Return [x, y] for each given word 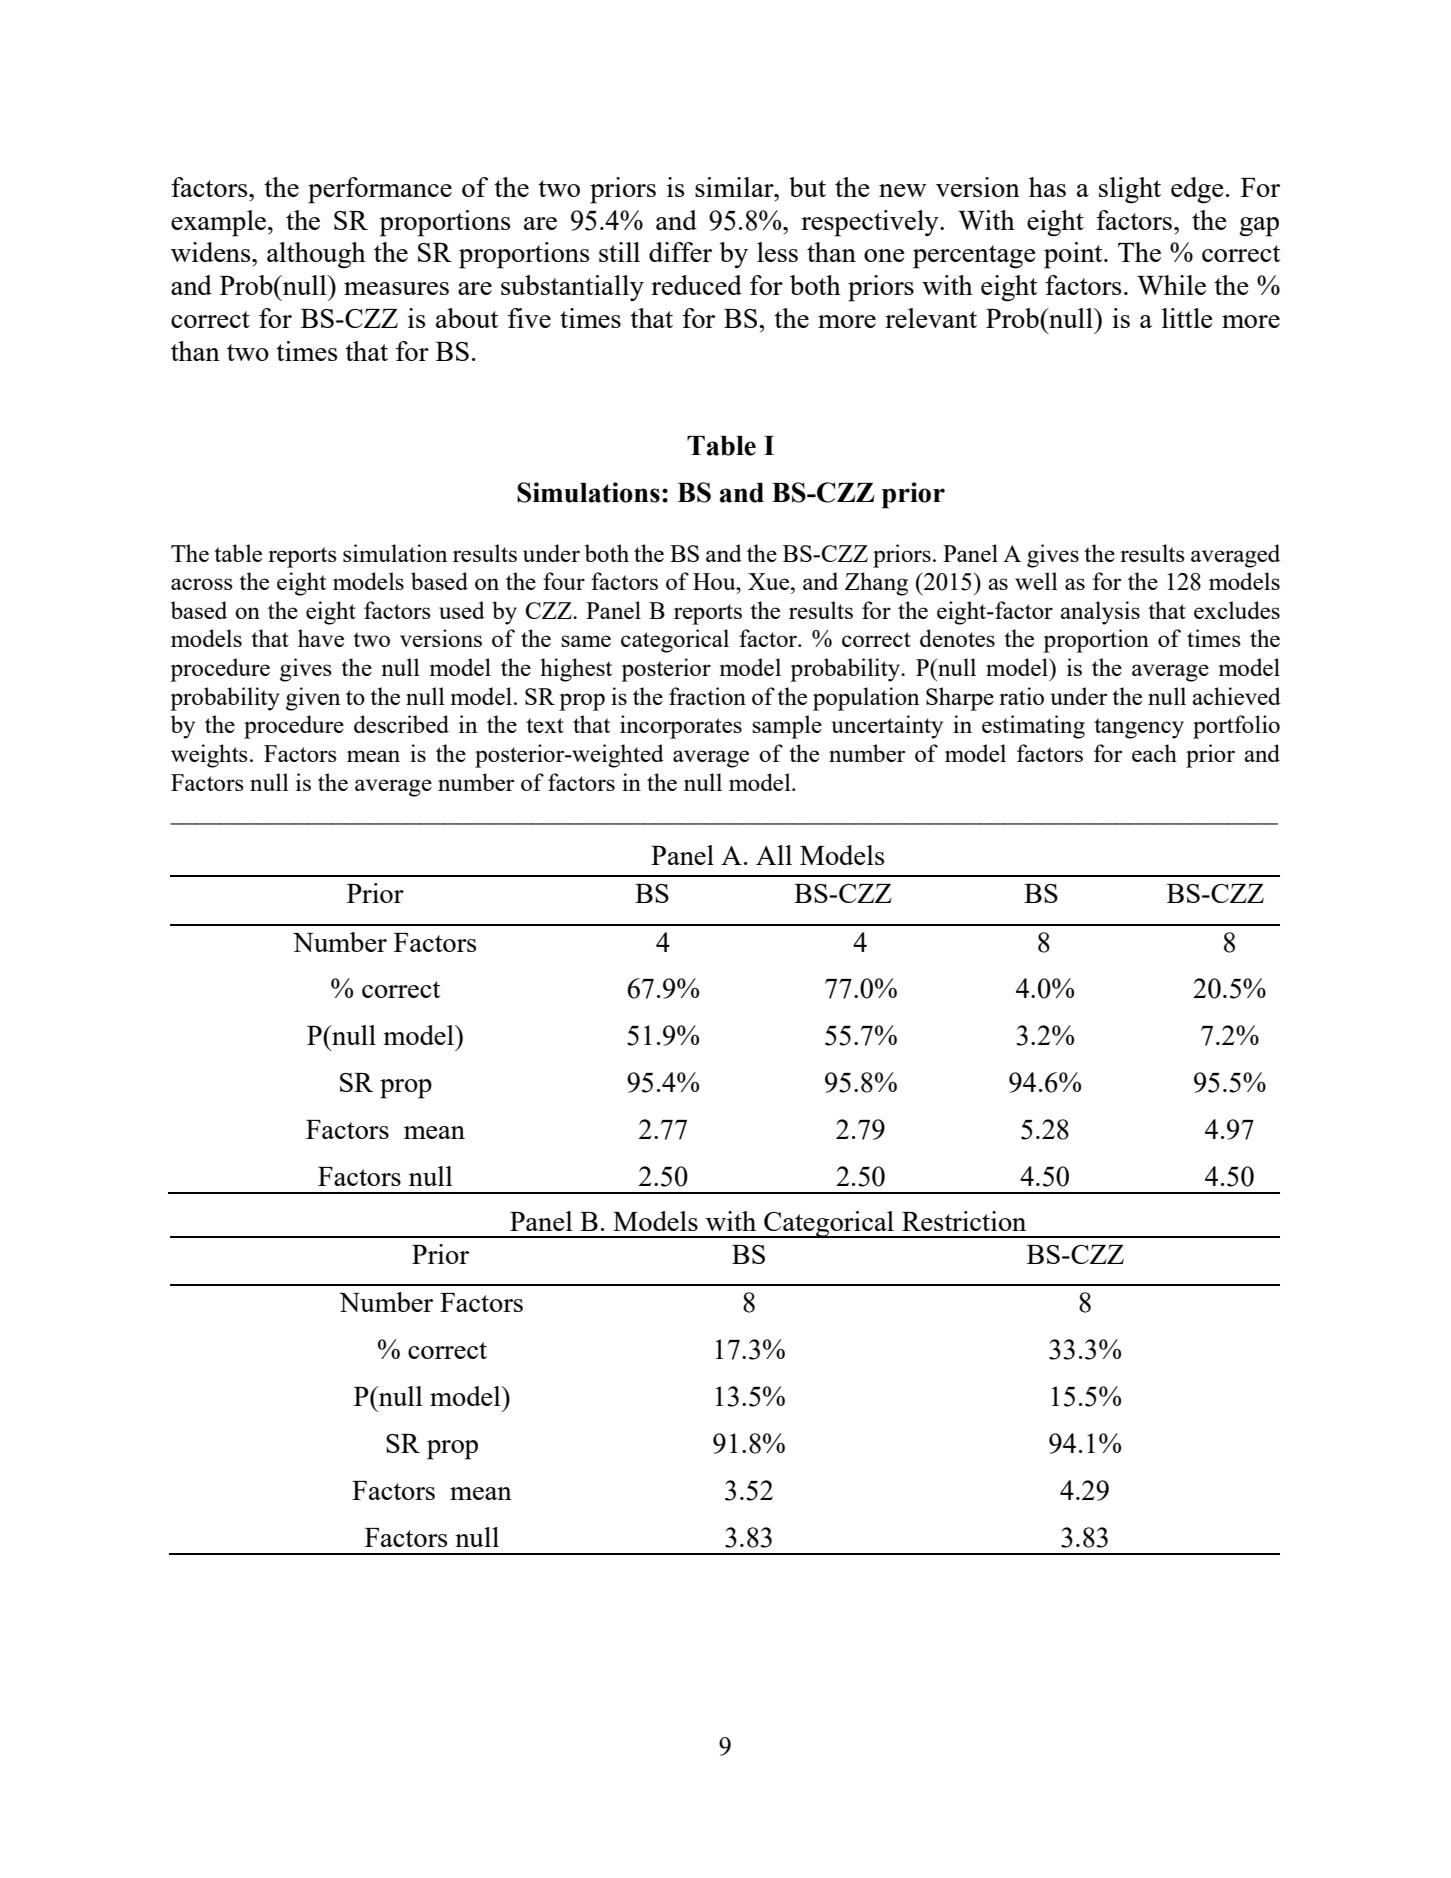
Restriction [964, 1221]
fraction [707, 696]
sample [787, 727]
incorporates [681, 727]
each [1154, 753]
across [202, 584]
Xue [770, 581]
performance [380, 190]
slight [1130, 190]
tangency [1139, 728]
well [1036, 581]
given [313, 699]
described [401, 724]
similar [735, 187]
